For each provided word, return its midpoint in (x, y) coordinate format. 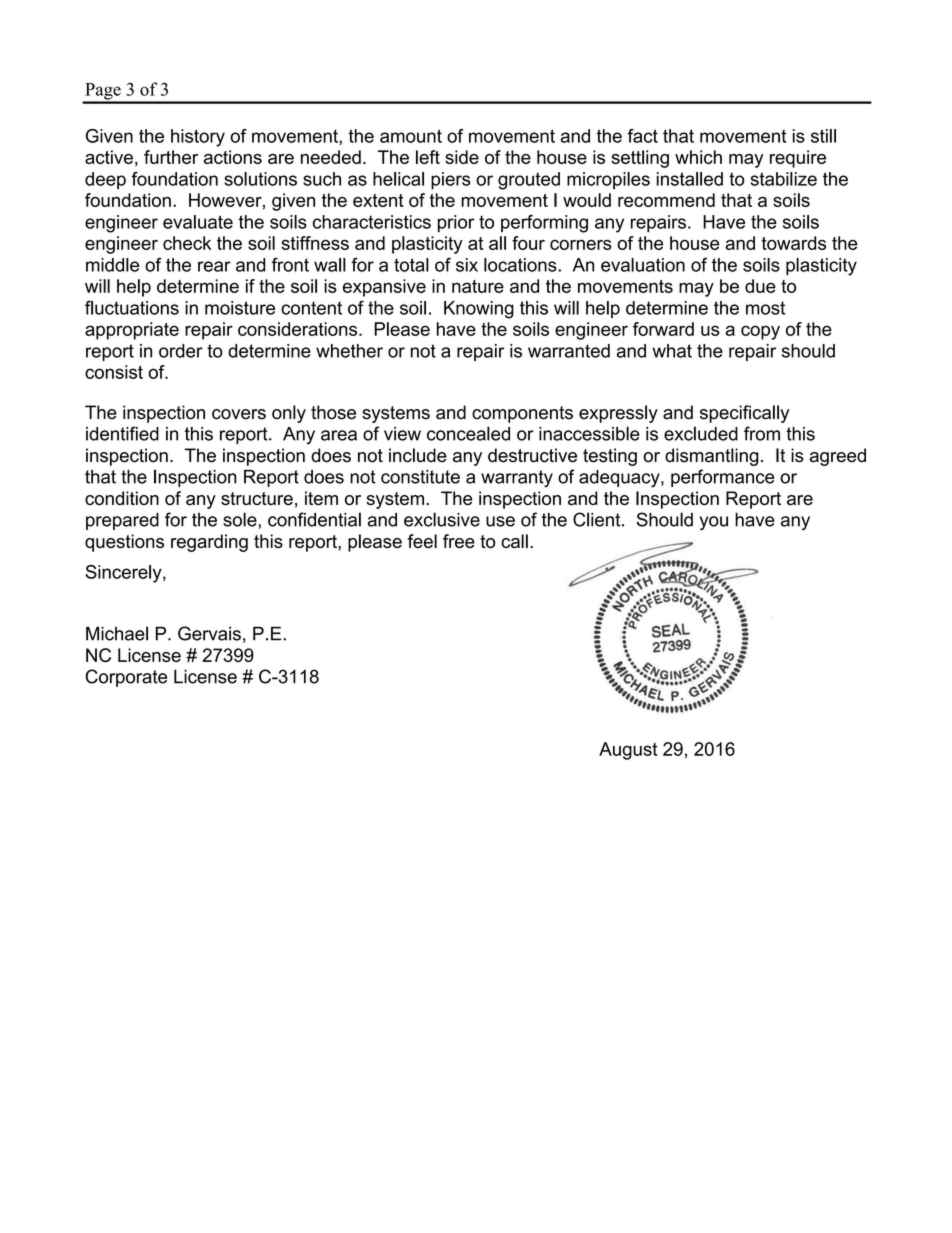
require (798, 159)
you (714, 523)
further (171, 157)
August (628, 751)
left (428, 157)
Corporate (126, 678)
